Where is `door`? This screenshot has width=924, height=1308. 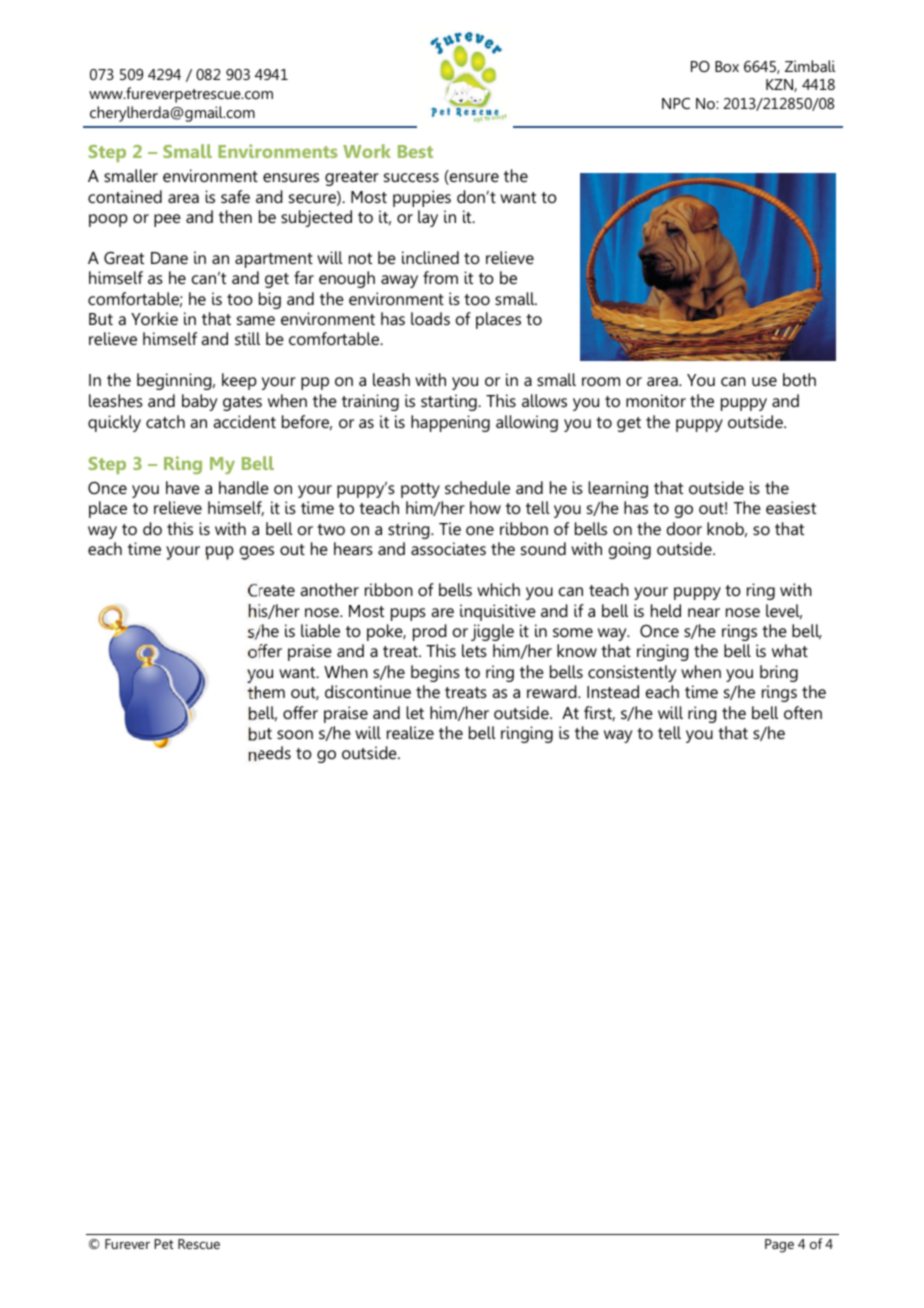
door is located at coordinates (684, 528).
